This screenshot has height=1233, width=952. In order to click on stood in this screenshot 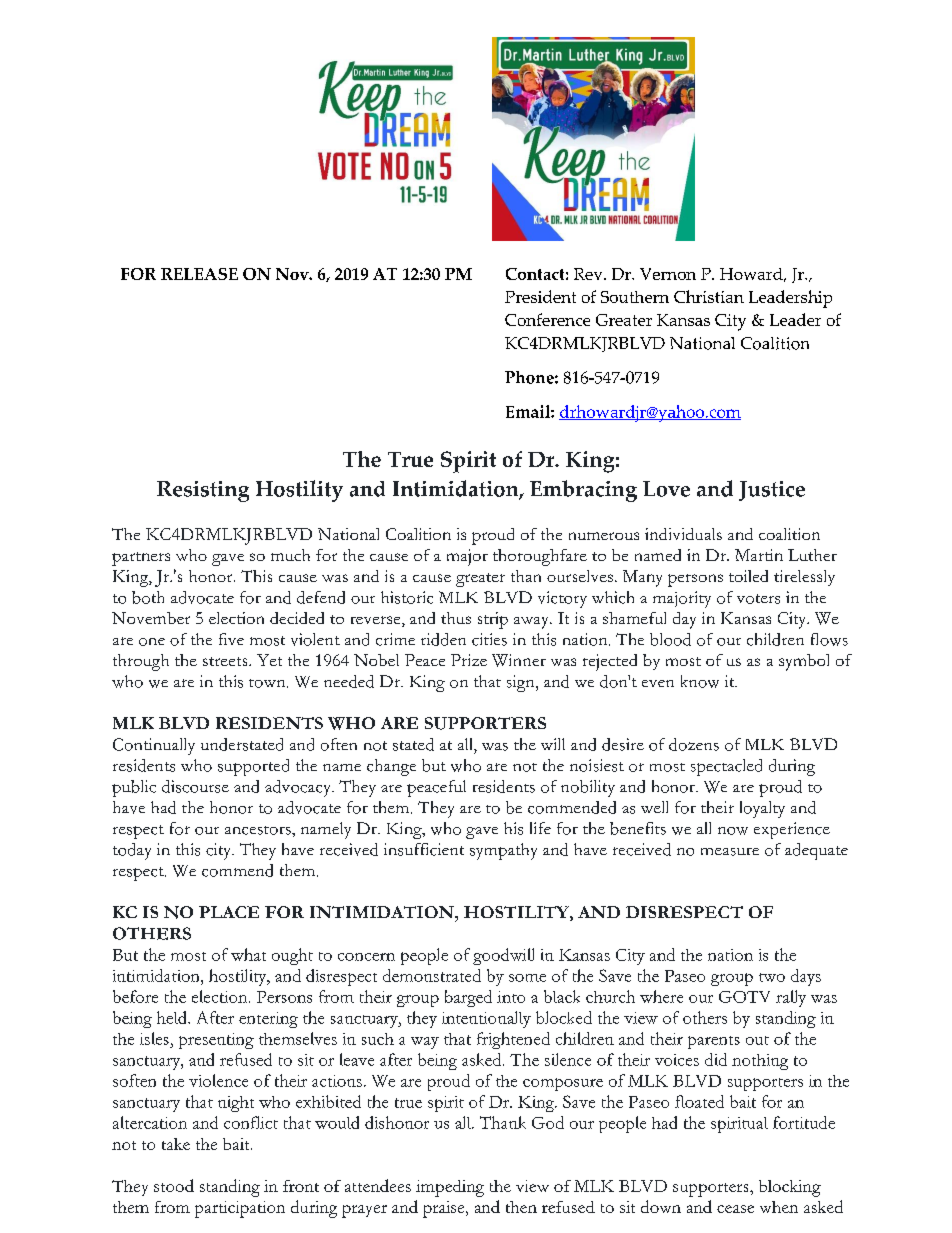, I will do `click(174, 1185)`.
